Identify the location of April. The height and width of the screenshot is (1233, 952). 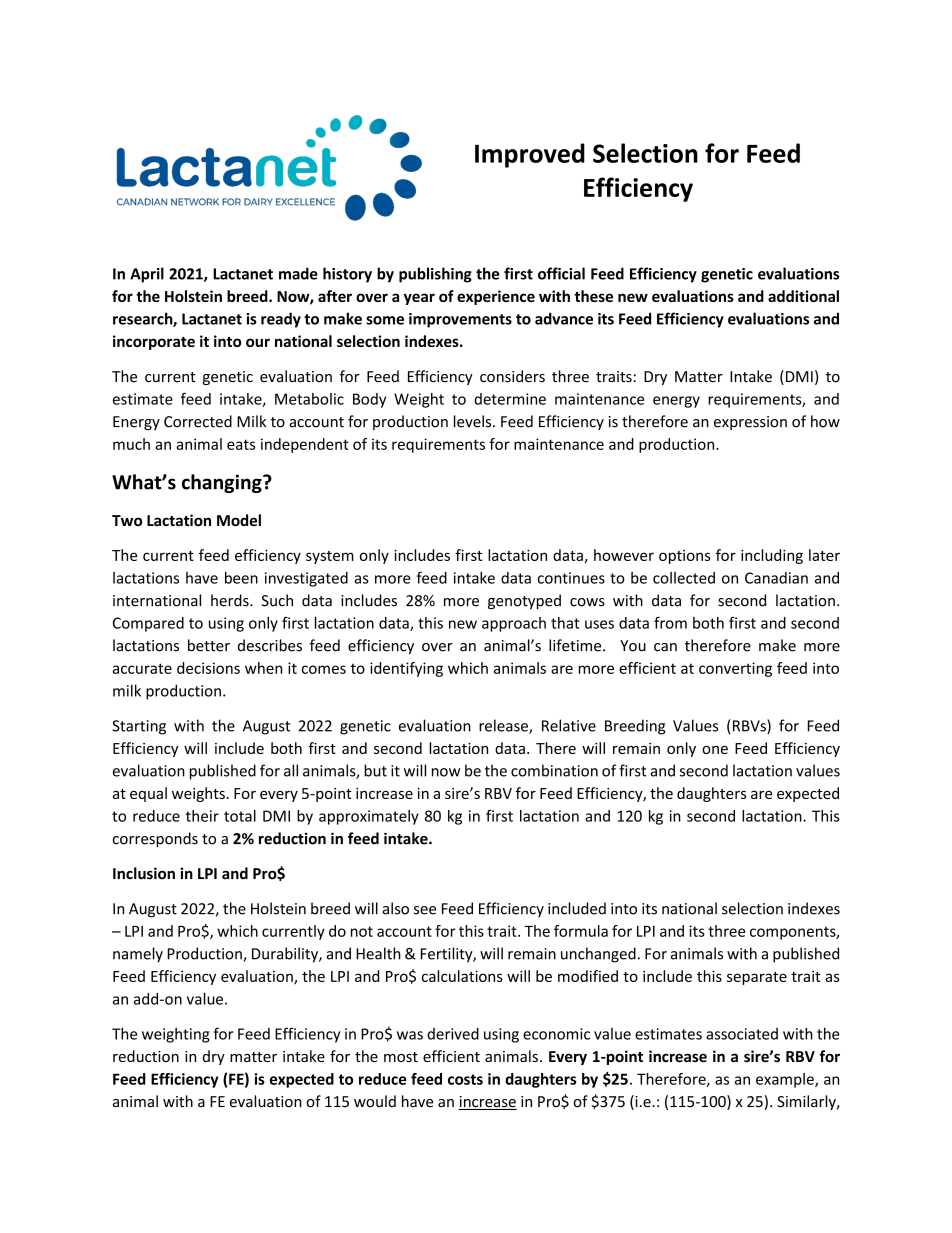
(147, 275).
